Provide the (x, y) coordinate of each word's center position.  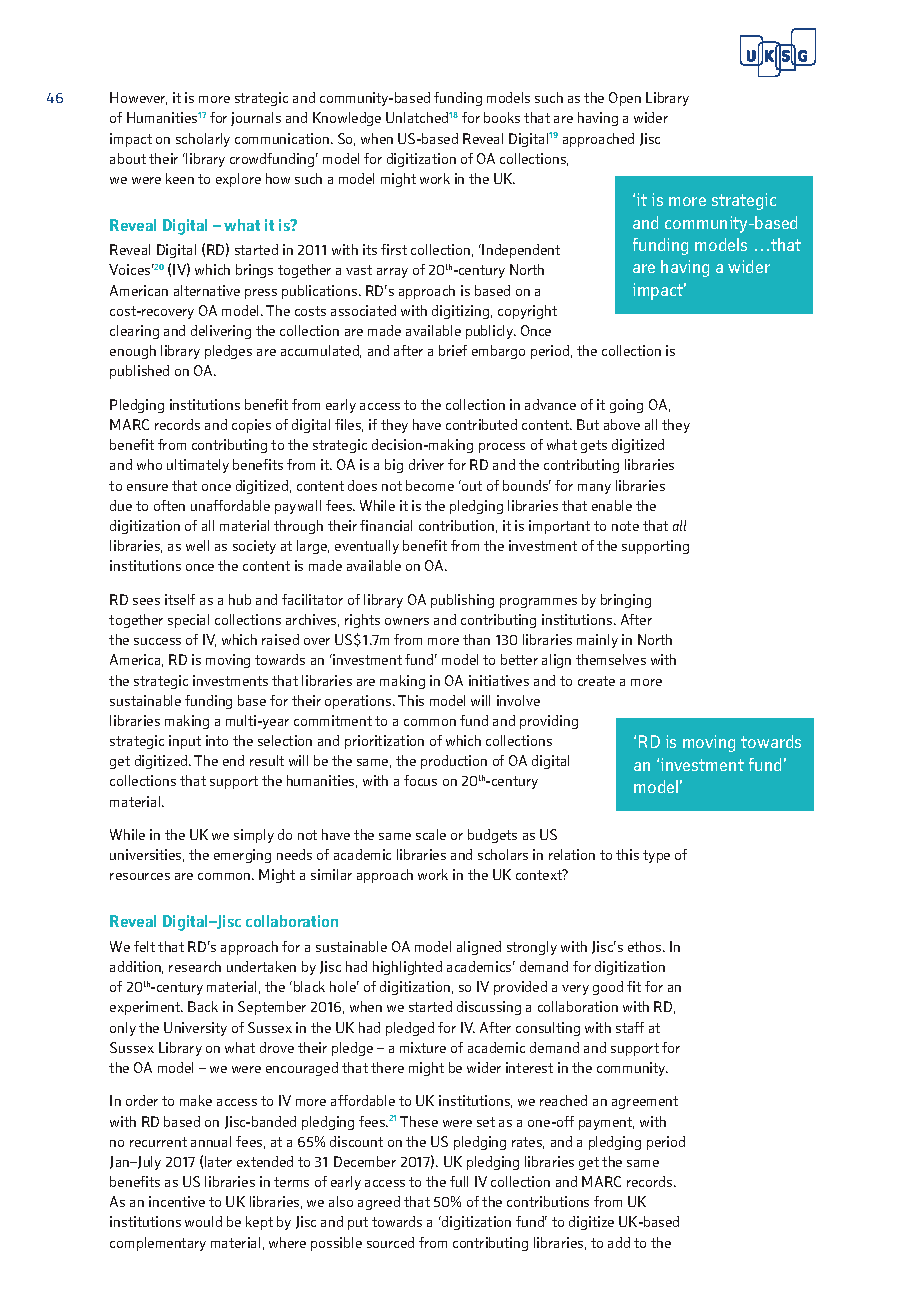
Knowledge (347, 119)
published (139, 372)
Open (625, 99)
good (608, 988)
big (394, 466)
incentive (177, 1201)
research (195, 966)
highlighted (407, 968)
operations (359, 702)
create (596, 681)
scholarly (203, 140)
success (157, 641)
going (626, 406)
